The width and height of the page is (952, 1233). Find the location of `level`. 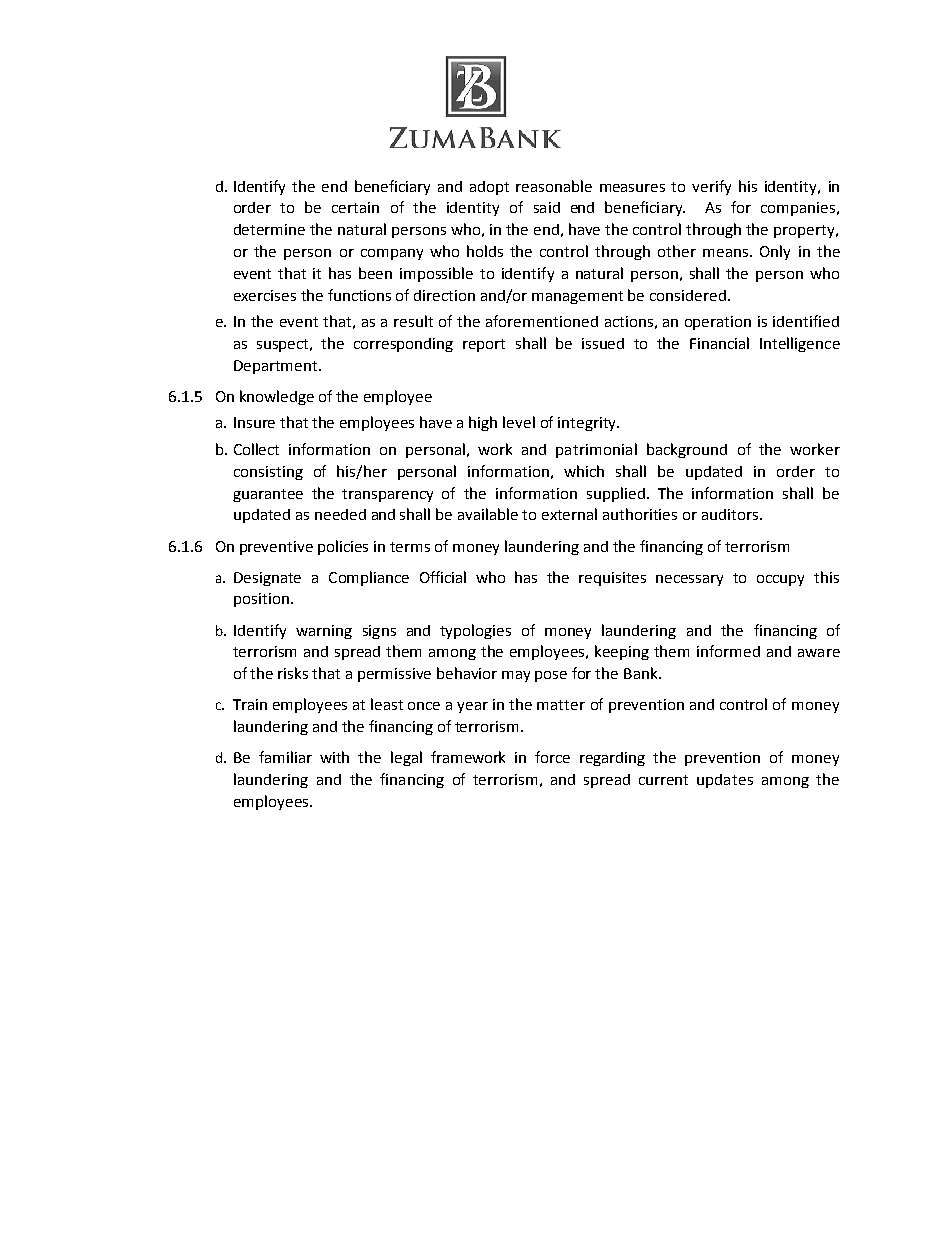

level is located at coordinates (519, 422).
